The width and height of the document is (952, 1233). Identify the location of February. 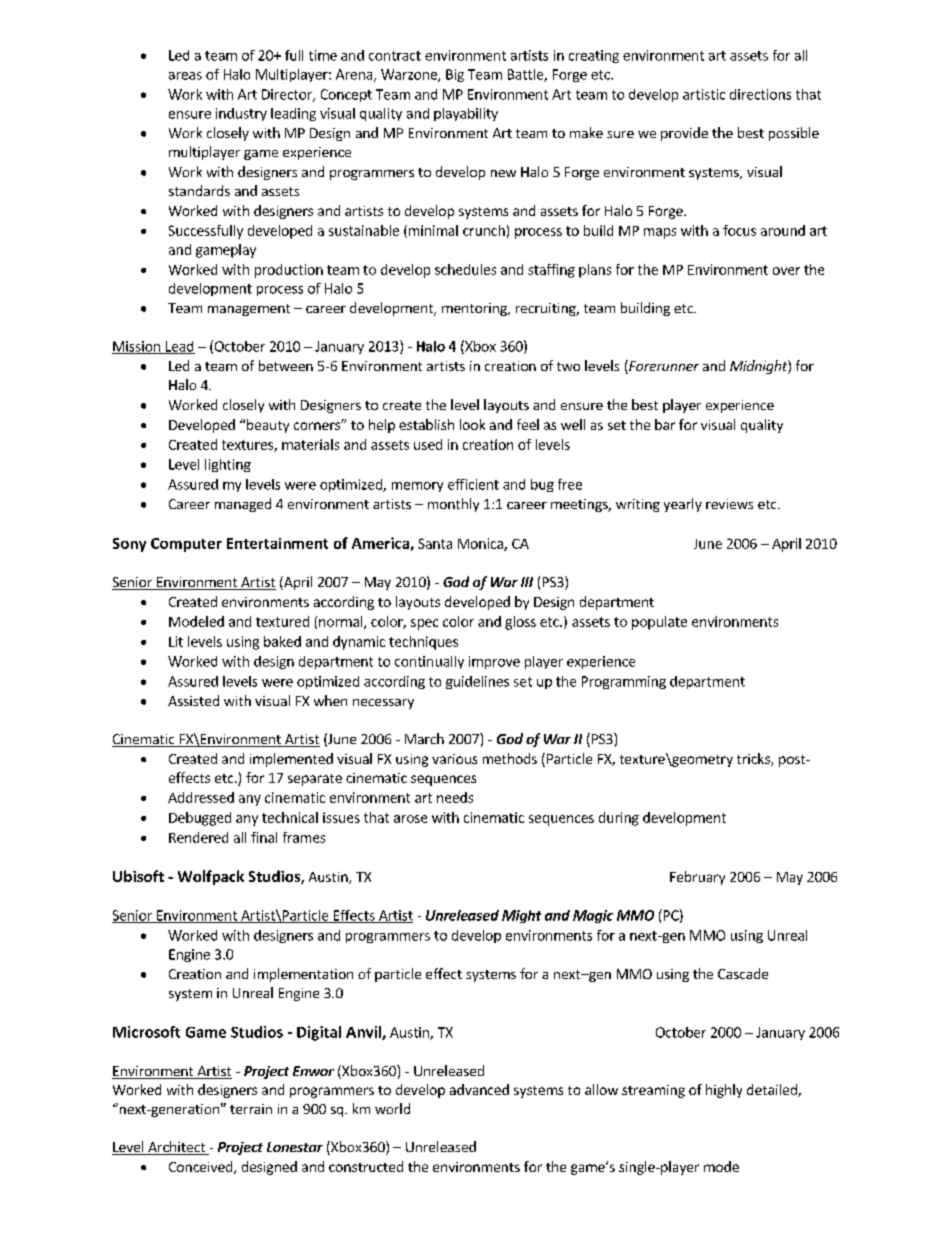
(697, 878).
